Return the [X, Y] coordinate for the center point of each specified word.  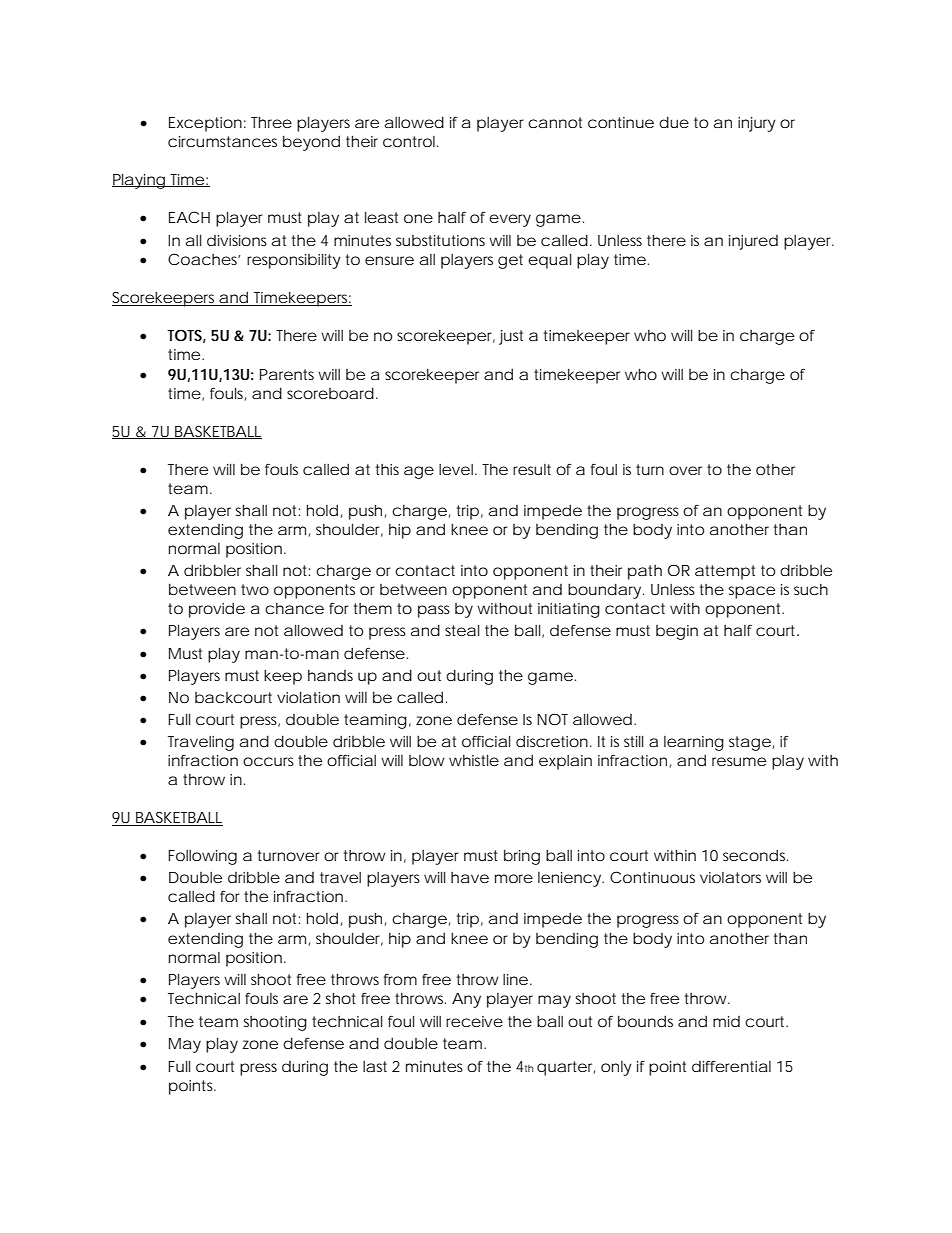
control [409, 141]
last [375, 1066]
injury [757, 124]
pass [434, 611]
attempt [725, 572]
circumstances [222, 141]
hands [330, 675]
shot [340, 998]
